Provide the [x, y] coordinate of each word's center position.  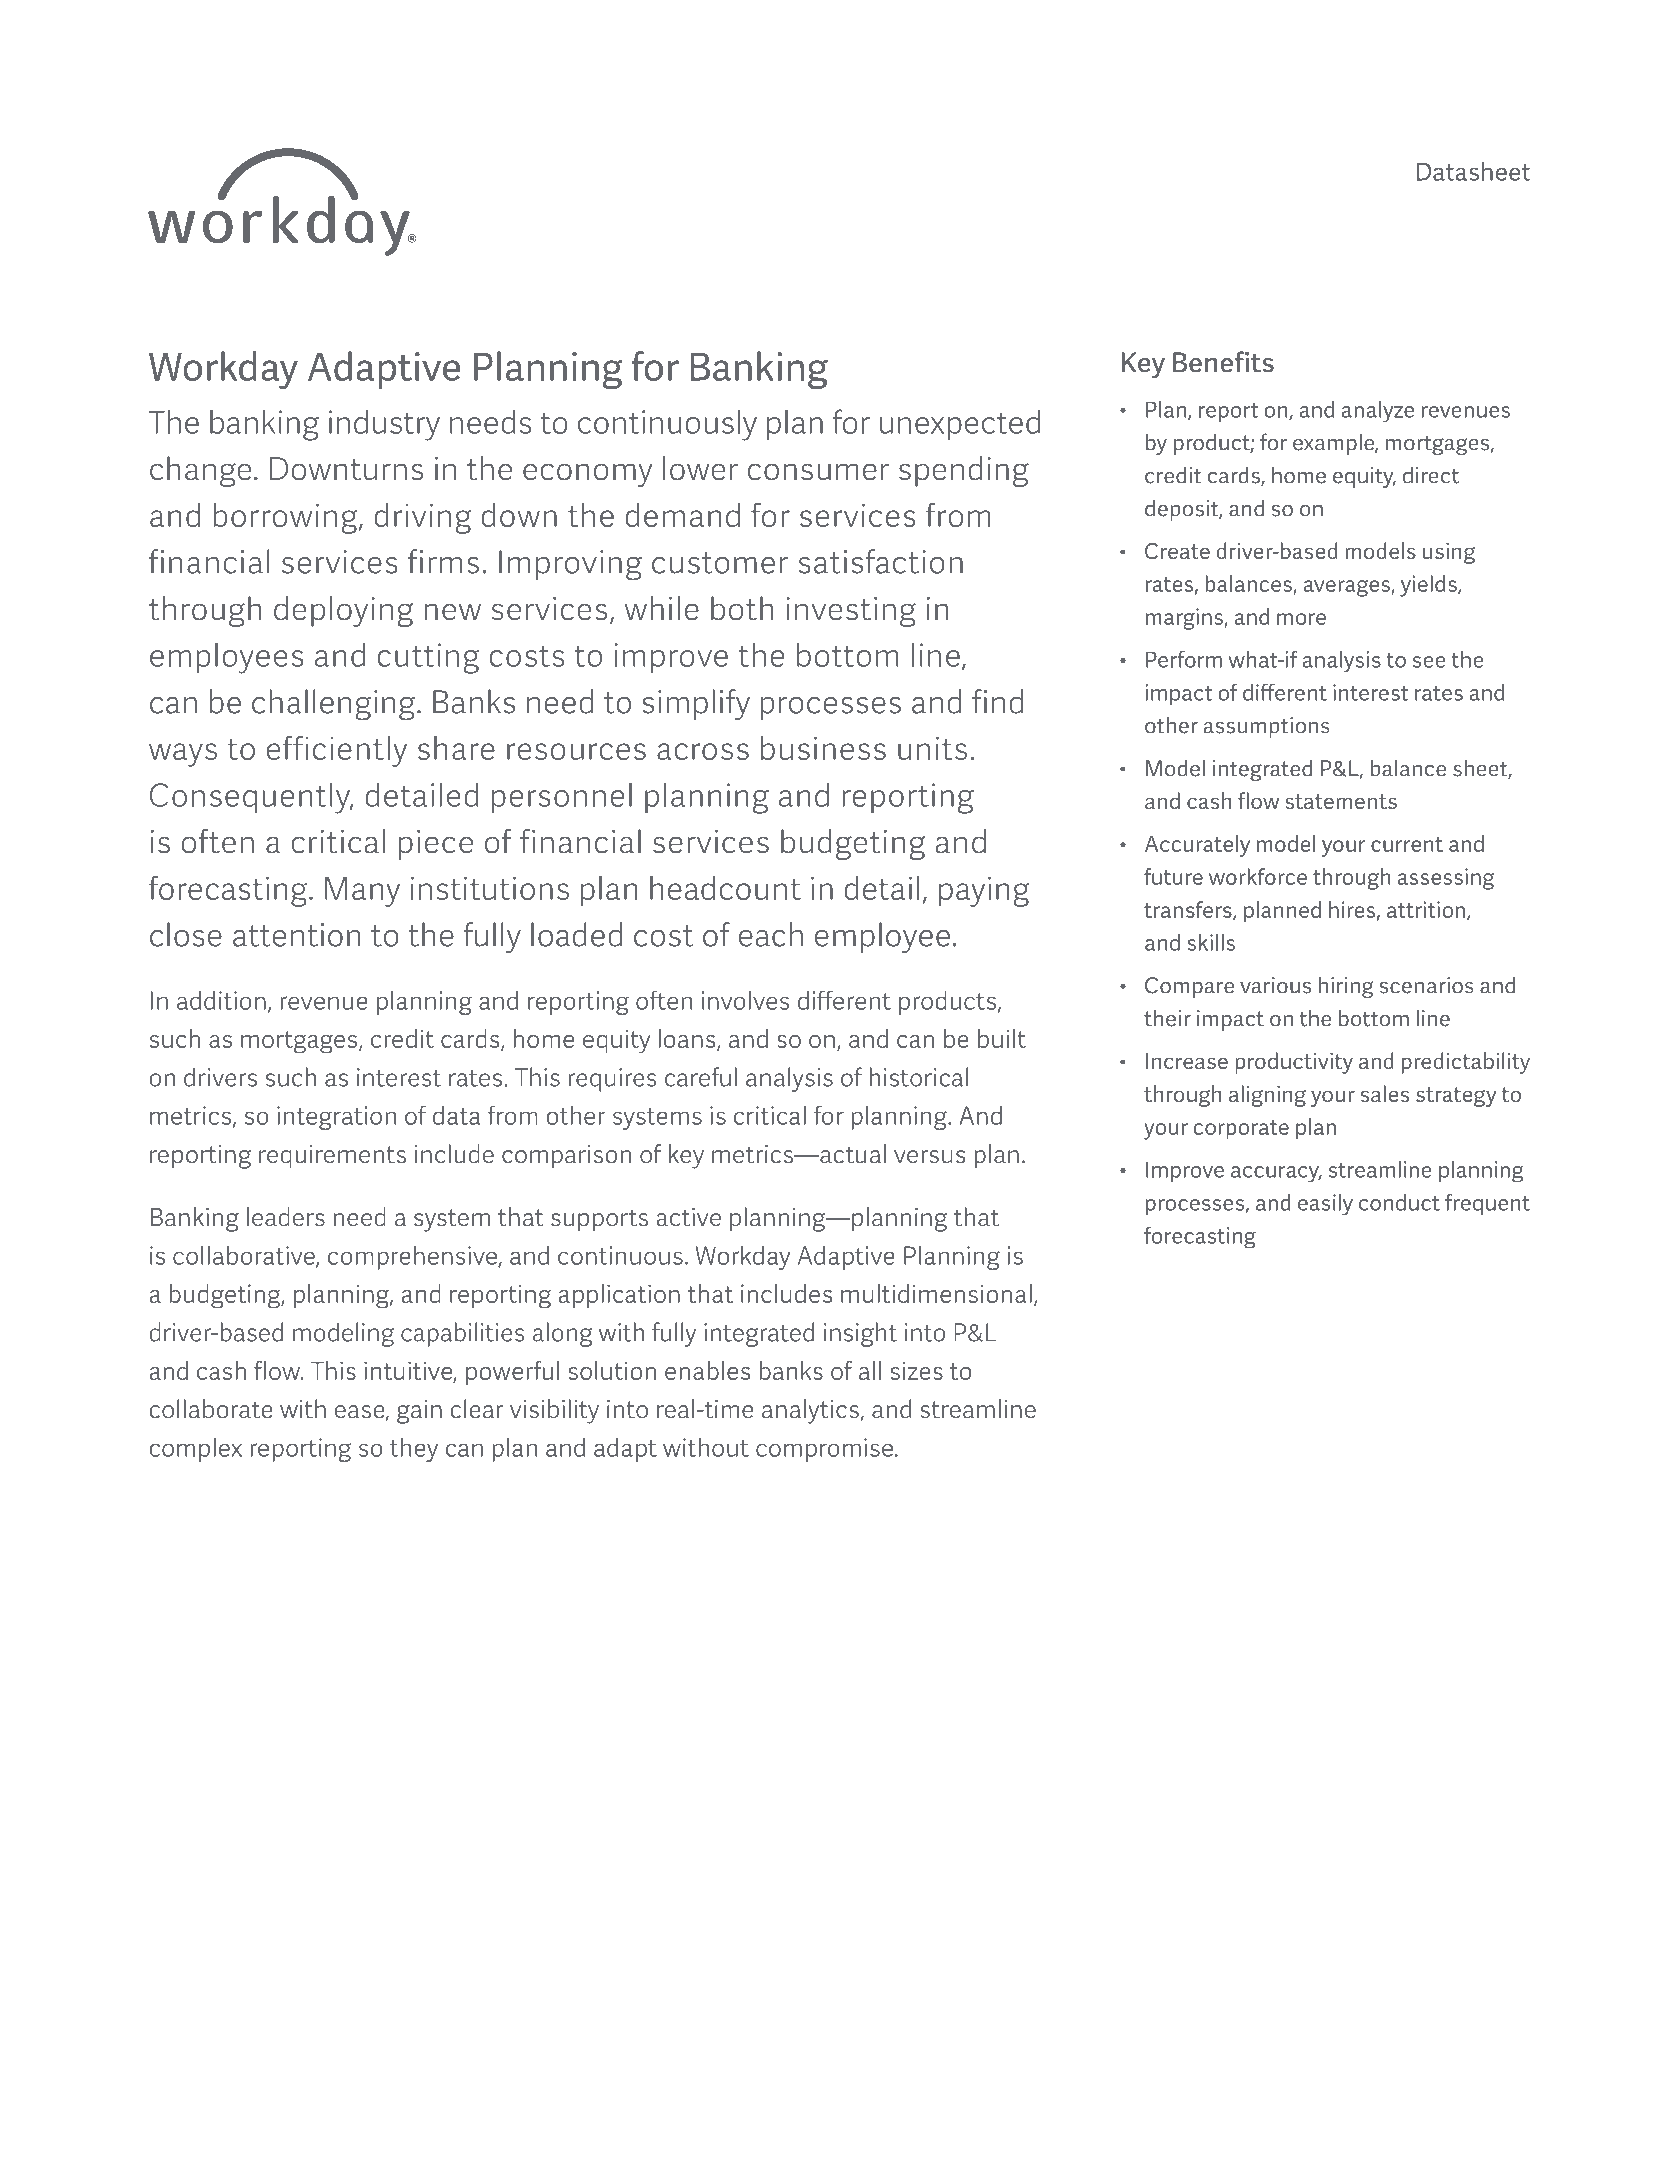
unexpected [960, 424]
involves [745, 1000]
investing [851, 612]
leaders [286, 1217]
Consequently [251, 798]
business [823, 748]
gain [419, 1412]
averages [1348, 588]
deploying [344, 611]
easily [1325, 1205]
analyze [1378, 411]
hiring [1346, 987]
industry [384, 425]
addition [221, 1000]
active [689, 1217]
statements [1341, 801]
